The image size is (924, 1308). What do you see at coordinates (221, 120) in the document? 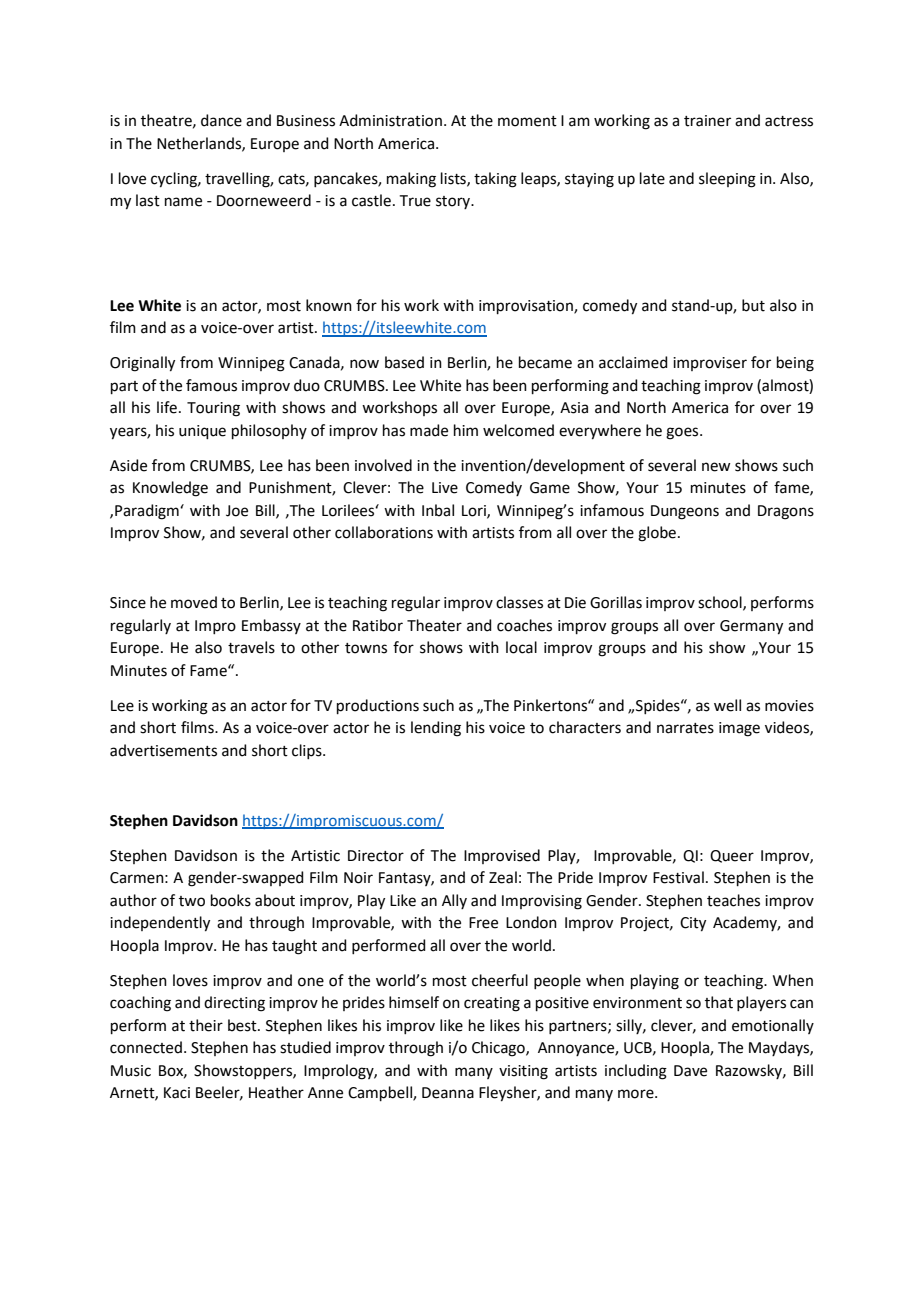
I see `dance` at bounding box center [221, 120].
